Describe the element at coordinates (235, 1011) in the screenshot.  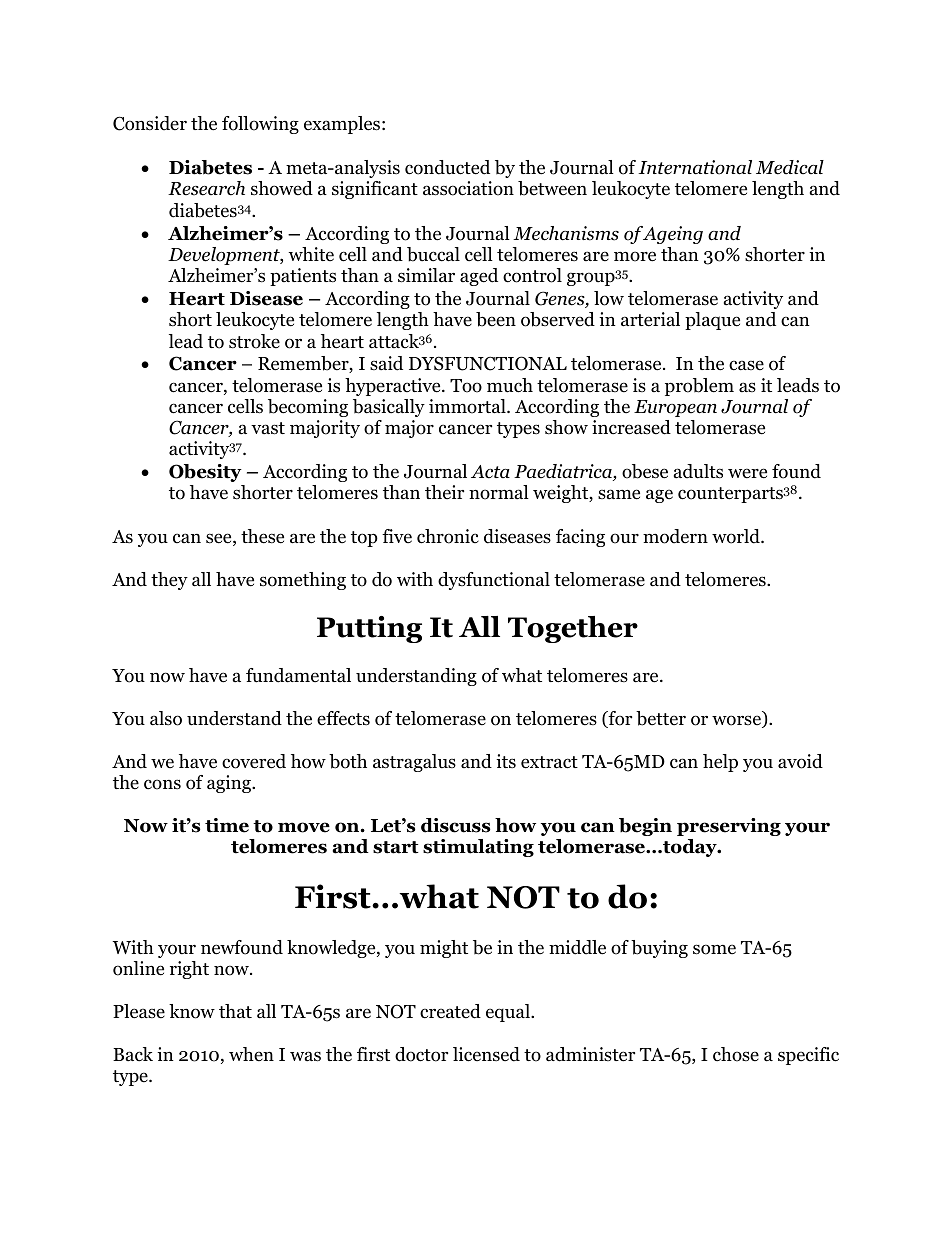
I see `that` at that location.
